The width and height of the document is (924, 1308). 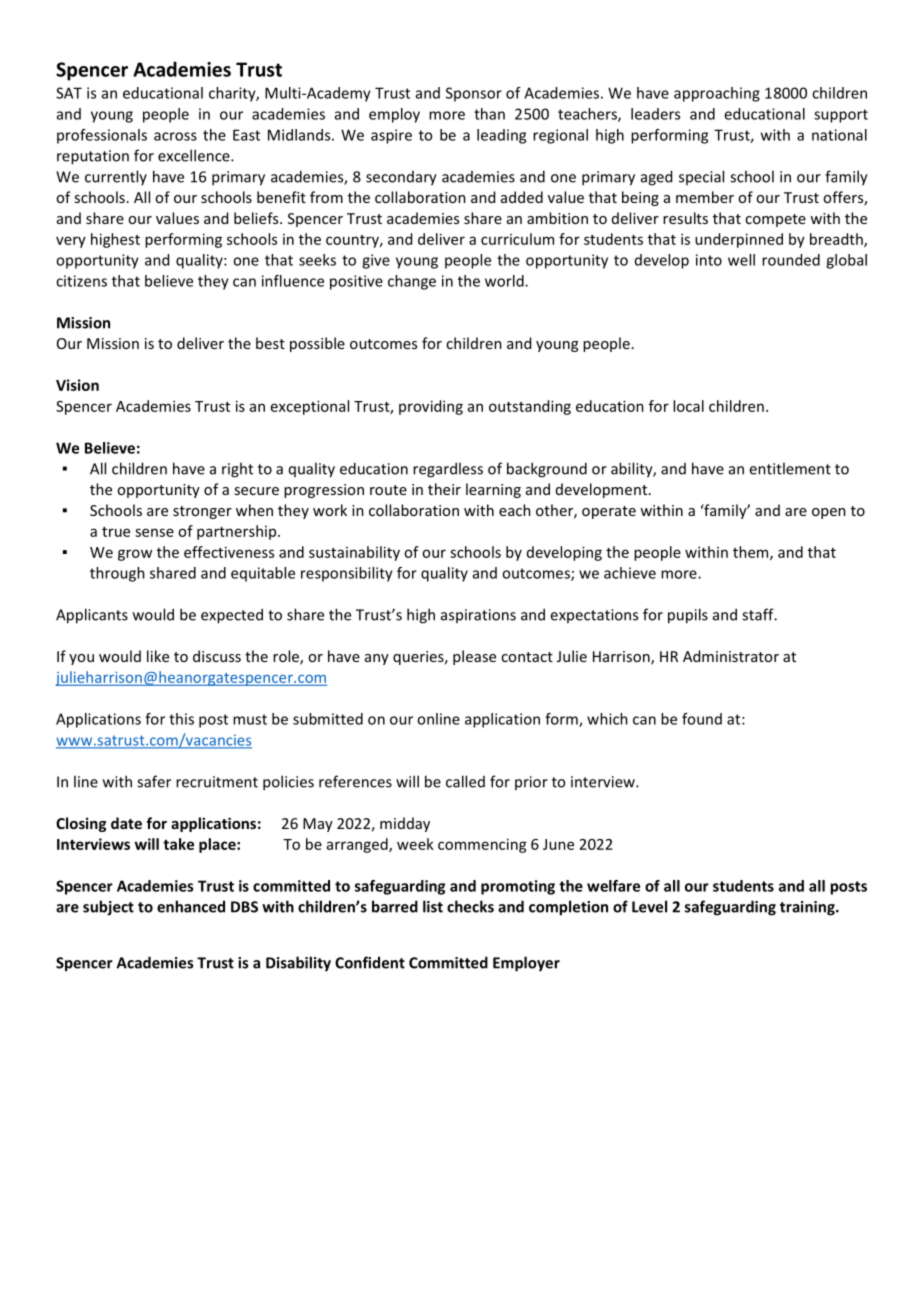 What do you see at coordinates (474, 657) in the document?
I see `please` at bounding box center [474, 657].
